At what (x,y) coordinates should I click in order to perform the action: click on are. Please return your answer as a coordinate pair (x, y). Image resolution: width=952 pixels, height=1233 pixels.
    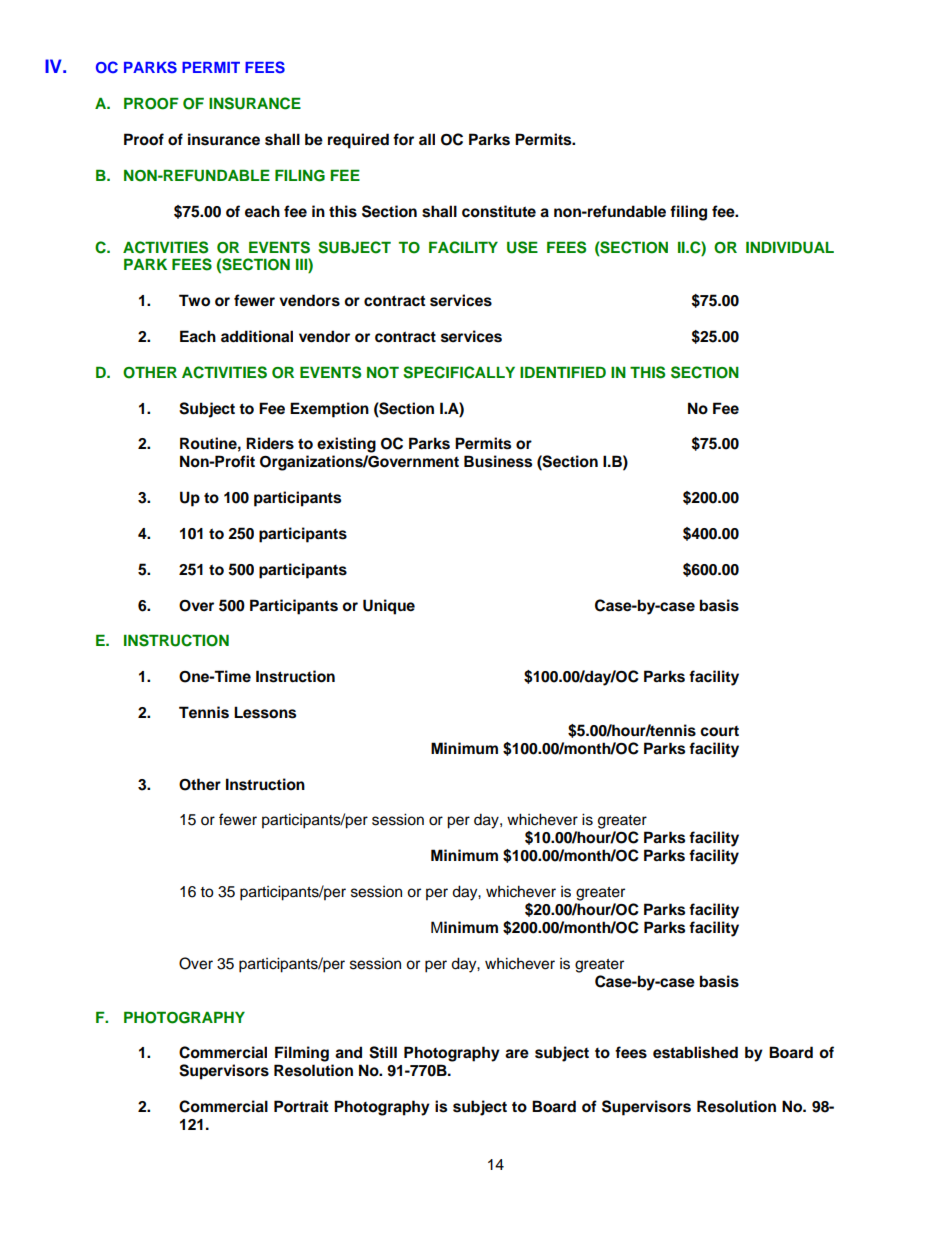
    Looking at the image, I should click on (517, 1054).
